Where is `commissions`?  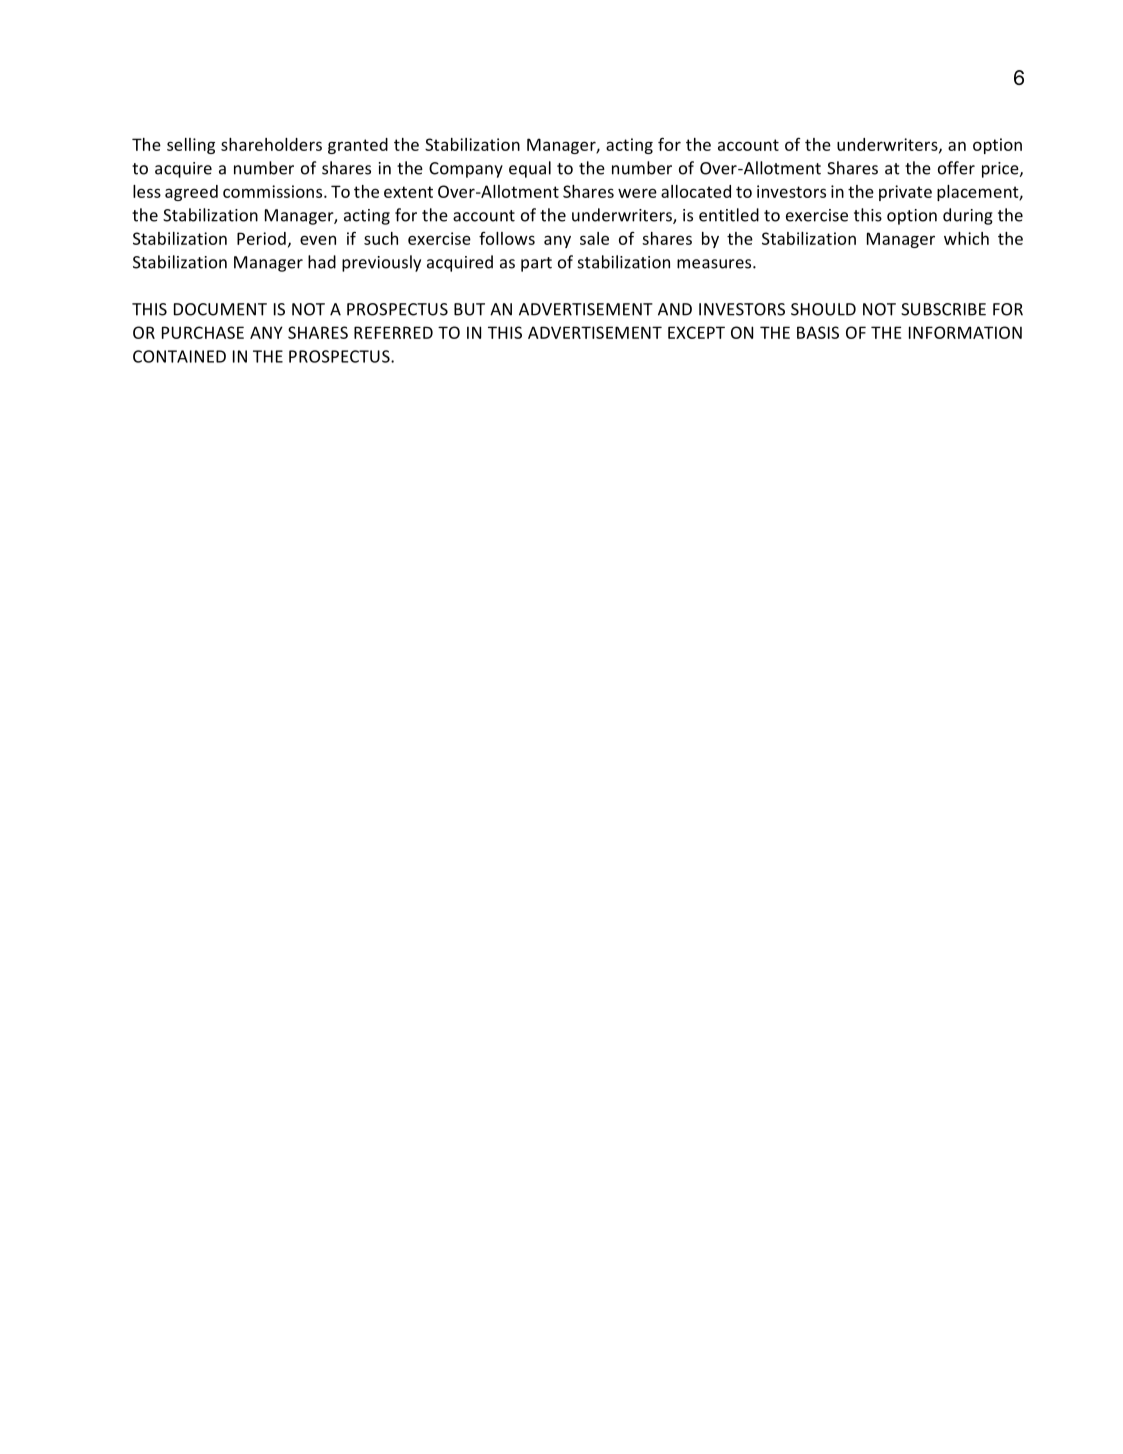
commissions is located at coordinates (274, 191).
